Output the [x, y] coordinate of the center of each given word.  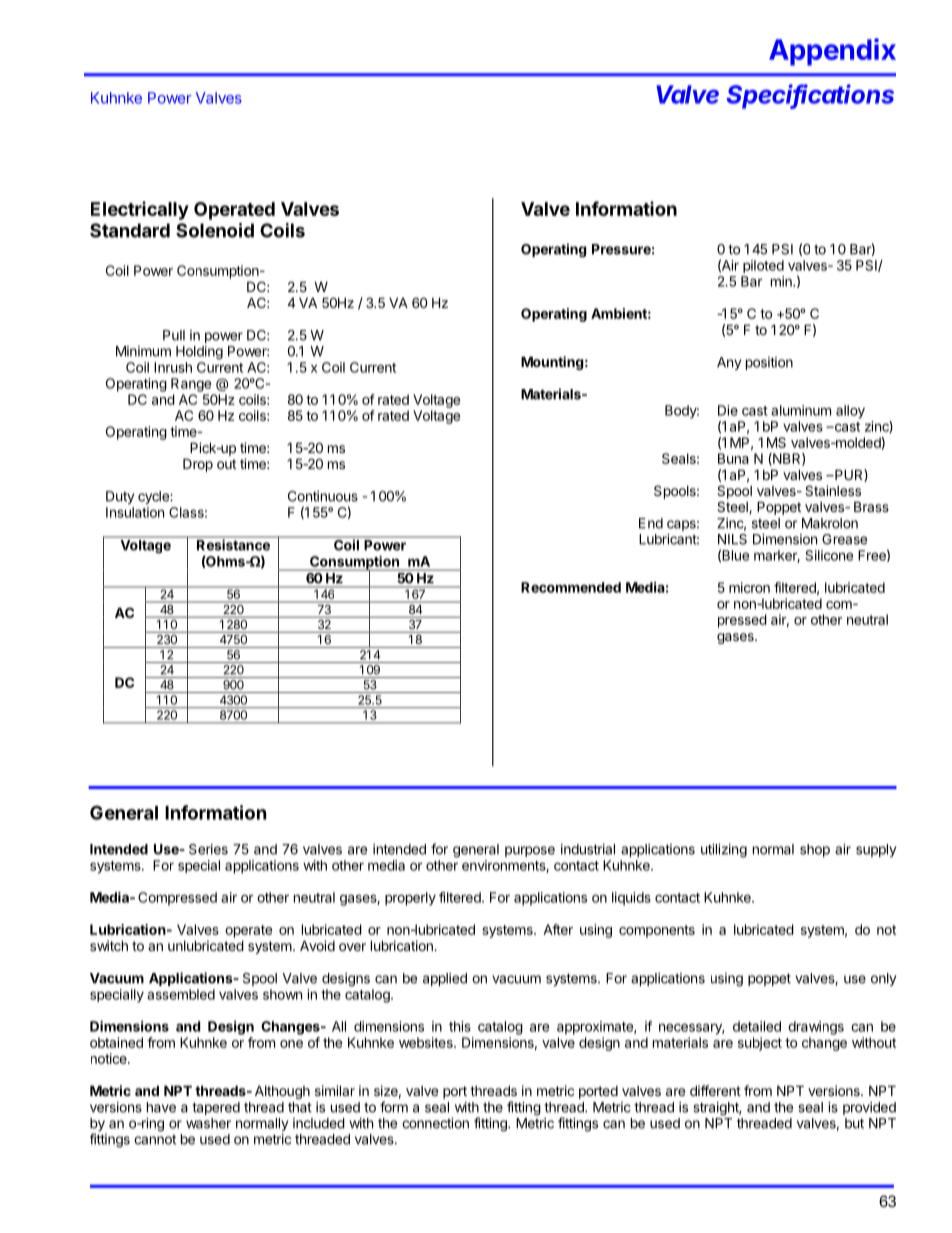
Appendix [832, 52]
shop [815, 850]
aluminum [801, 410]
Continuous [323, 496]
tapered [216, 1108]
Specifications [810, 96]
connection [435, 1123]
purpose [530, 851]
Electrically [140, 210]
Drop [198, 465]
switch [109, 945]
